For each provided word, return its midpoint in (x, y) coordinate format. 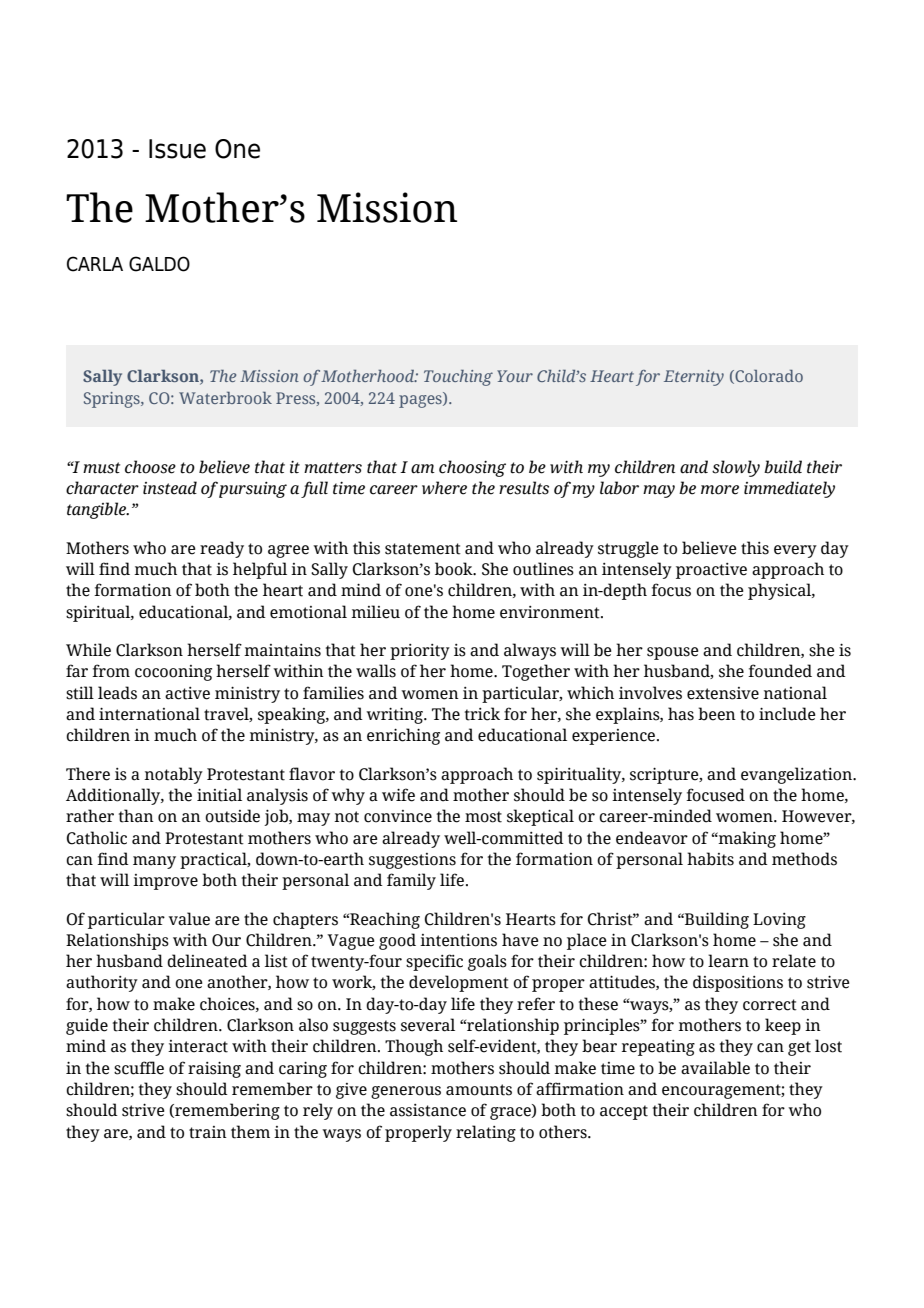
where (444, 488)
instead (170, 488)
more (720, 490)
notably (173, 775)
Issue (177, 149)
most (483, 817)
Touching (458, 378)
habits (710, 859)
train (208, 1132)
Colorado (768, 377)
